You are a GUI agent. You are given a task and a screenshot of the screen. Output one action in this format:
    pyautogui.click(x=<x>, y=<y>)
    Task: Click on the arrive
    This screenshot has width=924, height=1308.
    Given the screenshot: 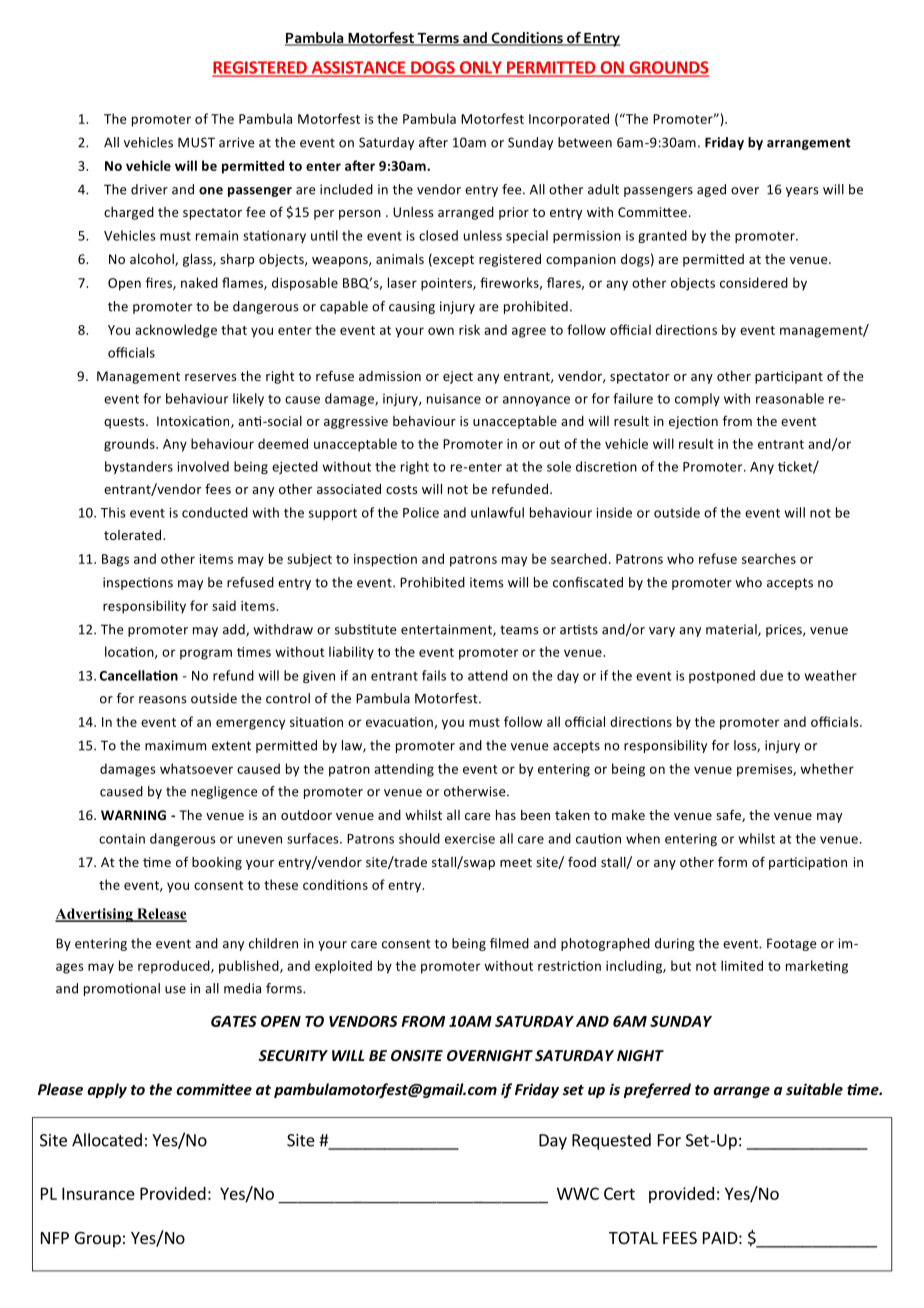 What is the action you would take?
    pyautogui.click(x=236, y=142)
